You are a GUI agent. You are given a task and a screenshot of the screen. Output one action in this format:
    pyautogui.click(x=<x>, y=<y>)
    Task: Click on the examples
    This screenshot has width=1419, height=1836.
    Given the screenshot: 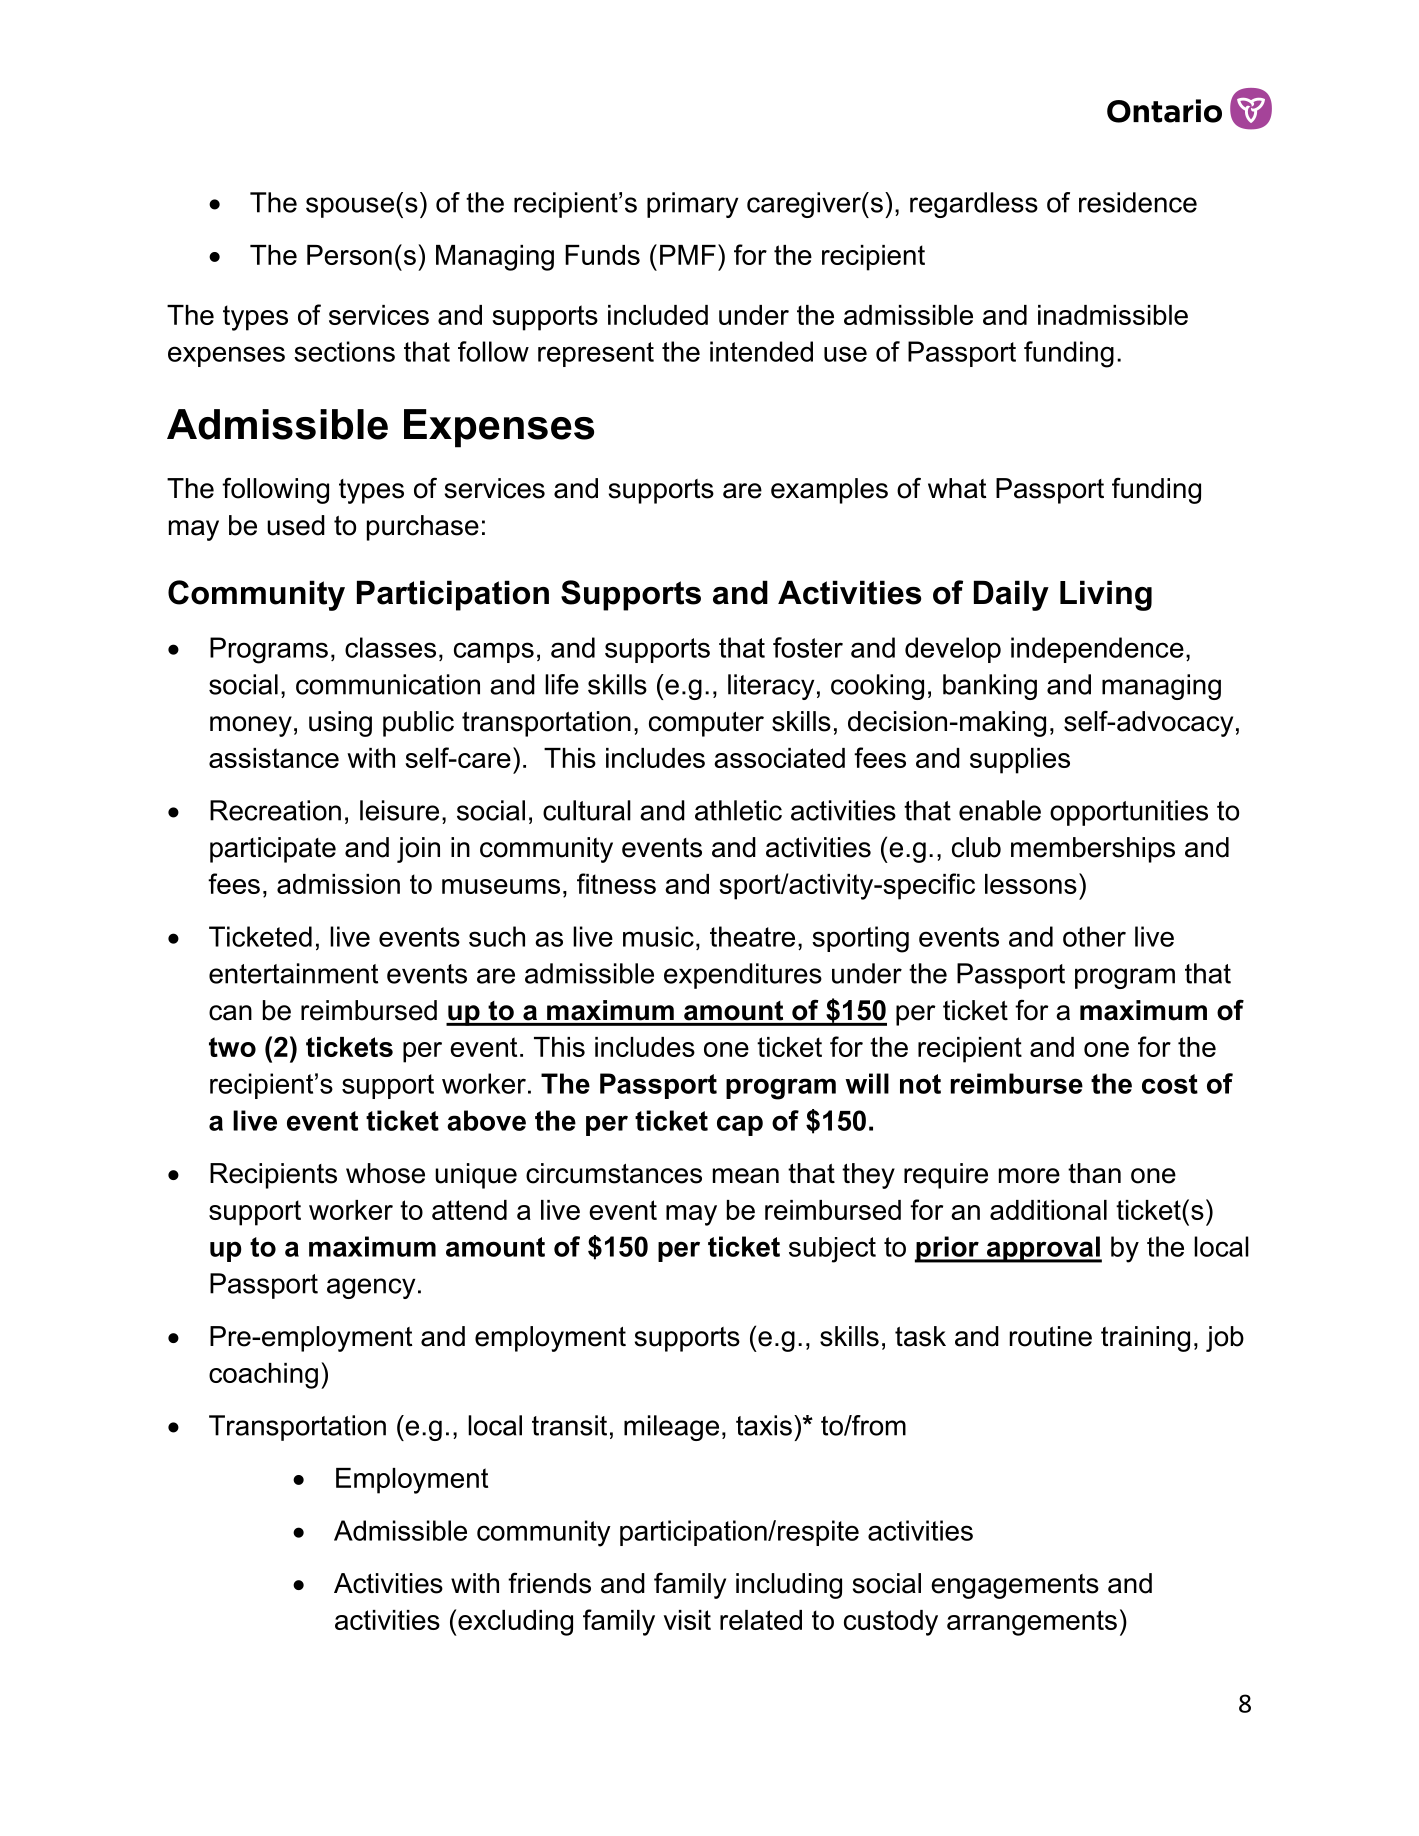 What is the action you would take?
    pyautogui.click(x=829, y=491)
